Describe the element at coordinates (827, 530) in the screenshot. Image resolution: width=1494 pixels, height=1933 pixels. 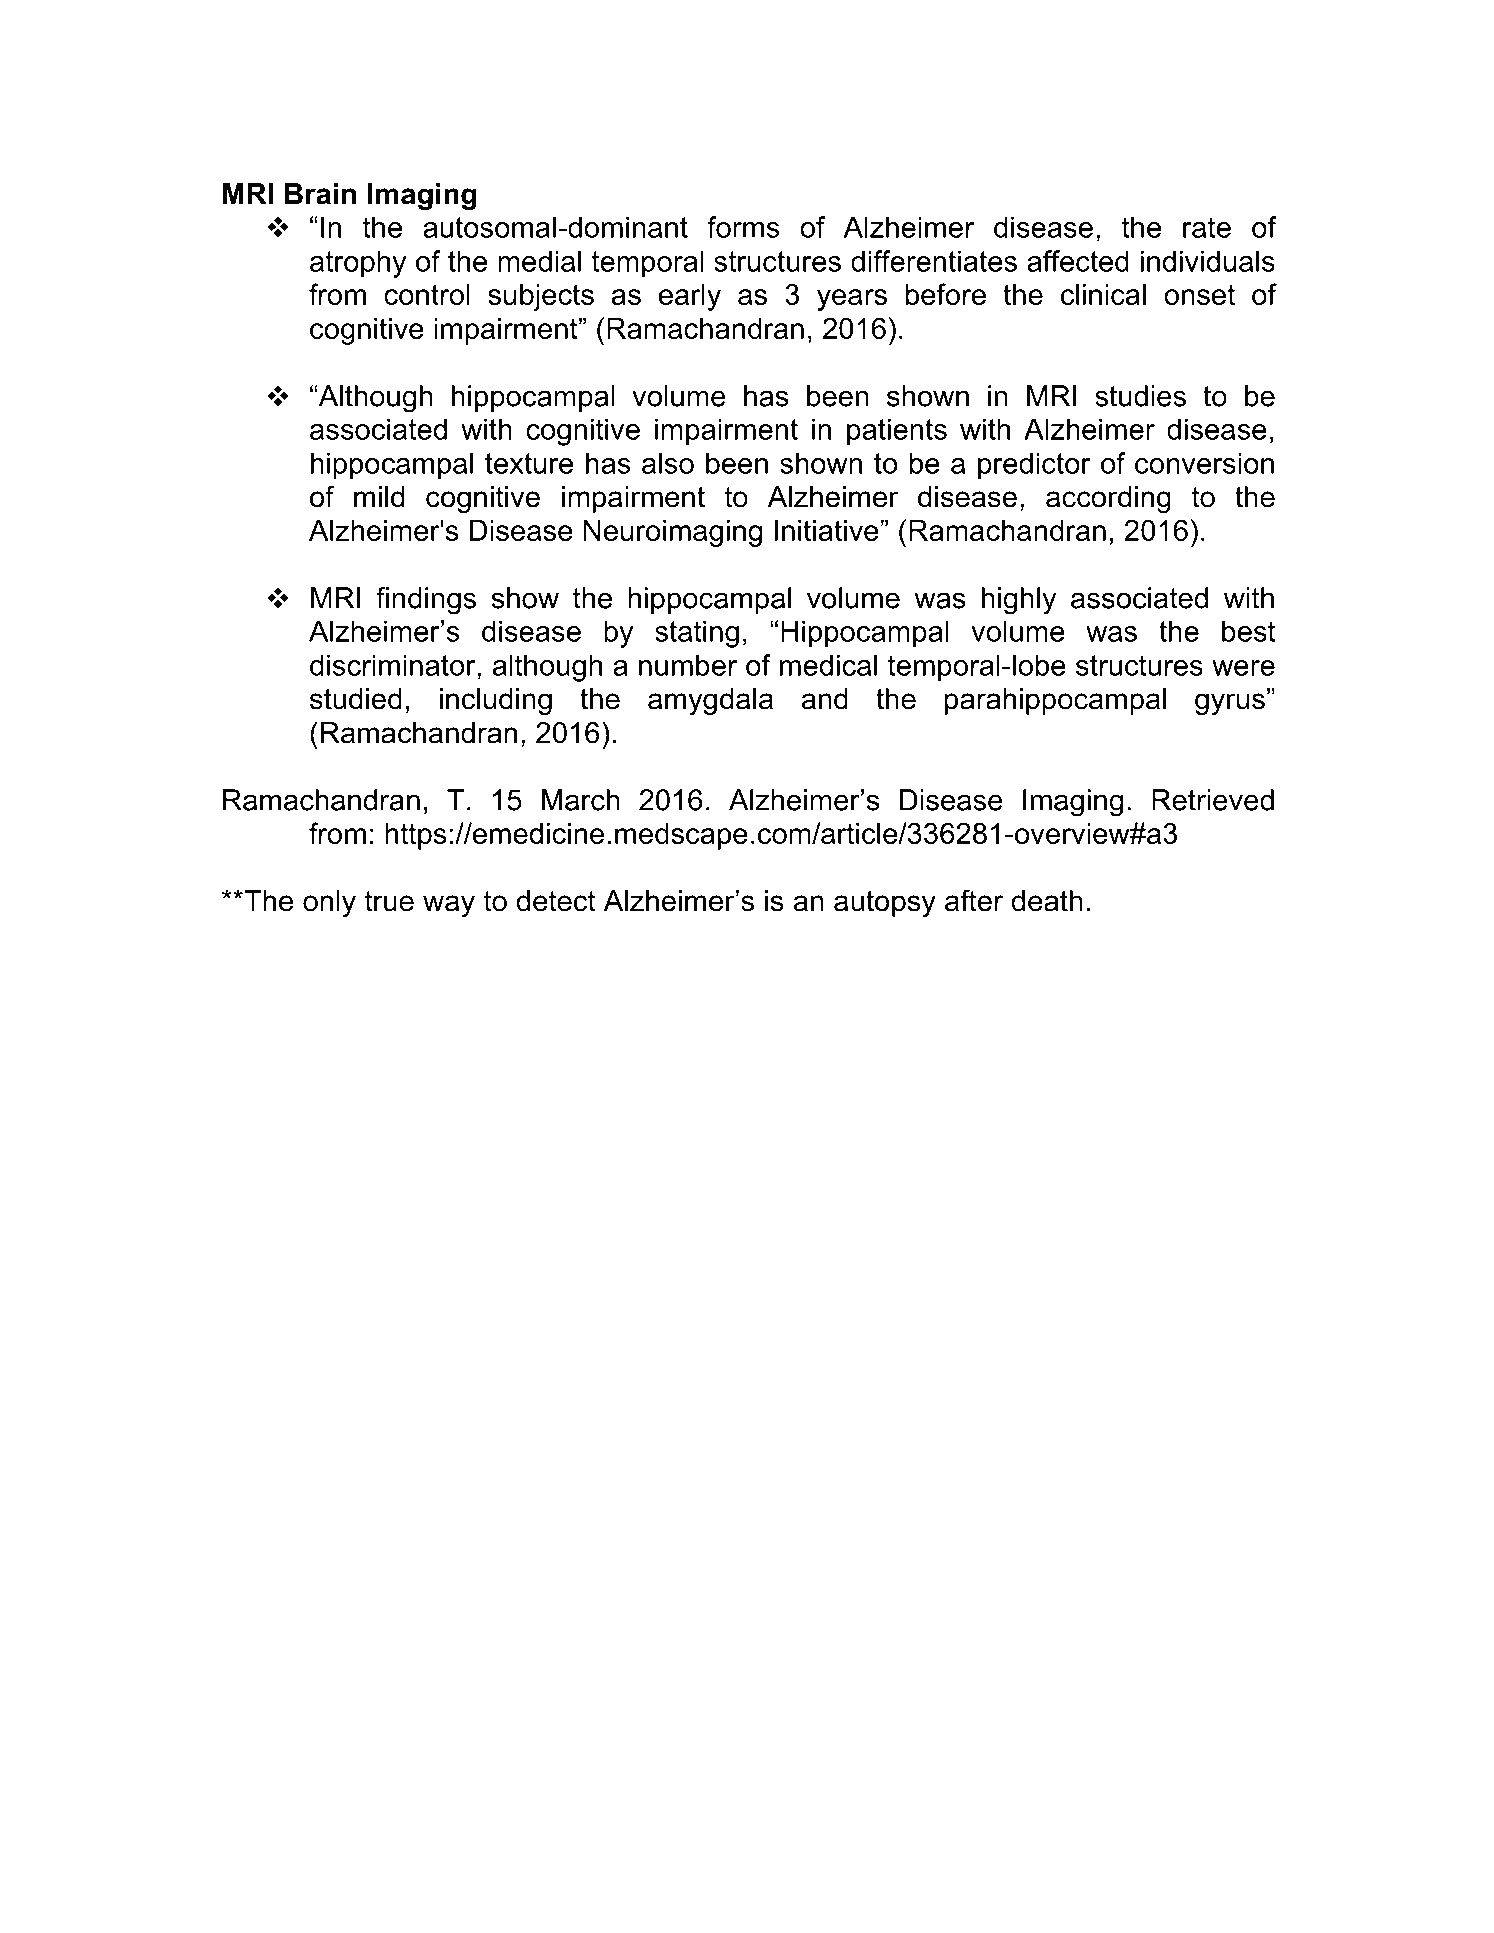
I see `Initiative` at that location.
